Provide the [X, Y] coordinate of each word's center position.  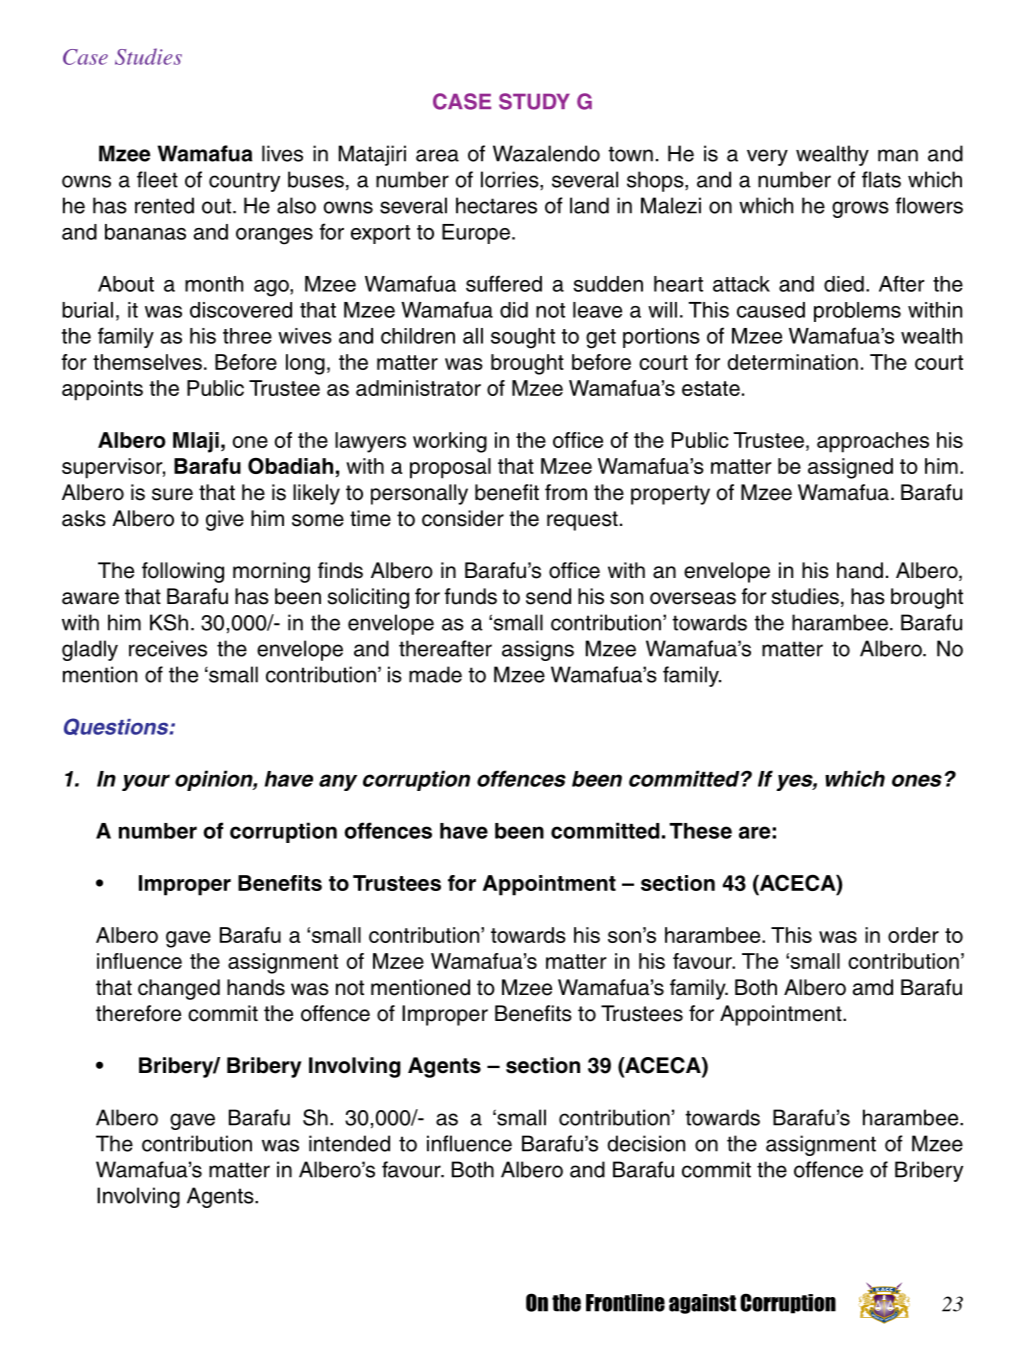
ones [917, 780]
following [183, 572]
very [767, 157]
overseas [693, 598]
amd [873, 987]
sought [523, 338]
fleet [157, 179]
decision [646, 1143]
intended [349, 1143]
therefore [138, 1013]
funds [470, 596]
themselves [147, 362]
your [146, 782]
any [338, 782]
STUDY [534, 101]
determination [792, 362]
